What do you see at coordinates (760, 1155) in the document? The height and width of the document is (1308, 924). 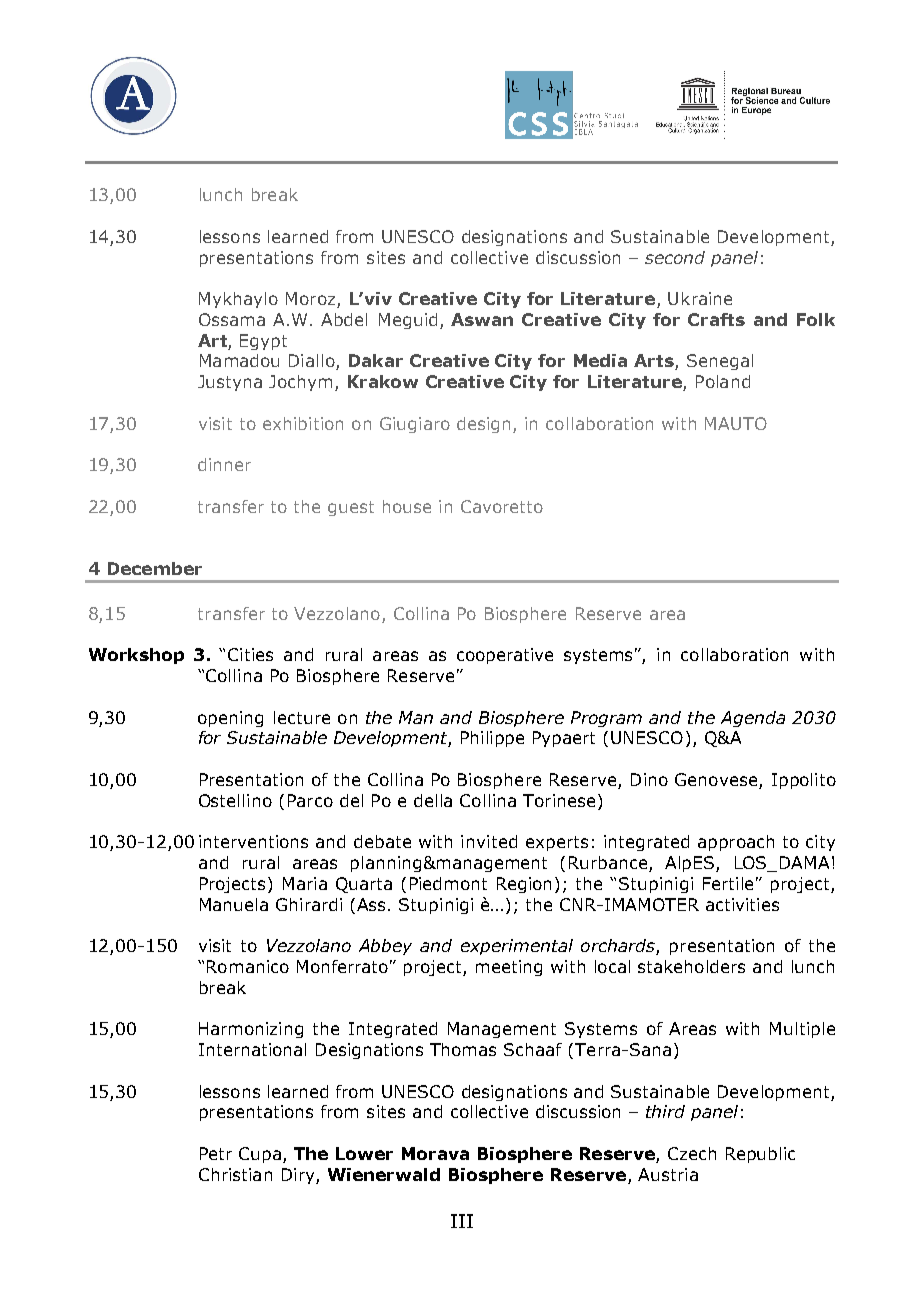 I see `Republic` at bounding box center [760, 1155].
